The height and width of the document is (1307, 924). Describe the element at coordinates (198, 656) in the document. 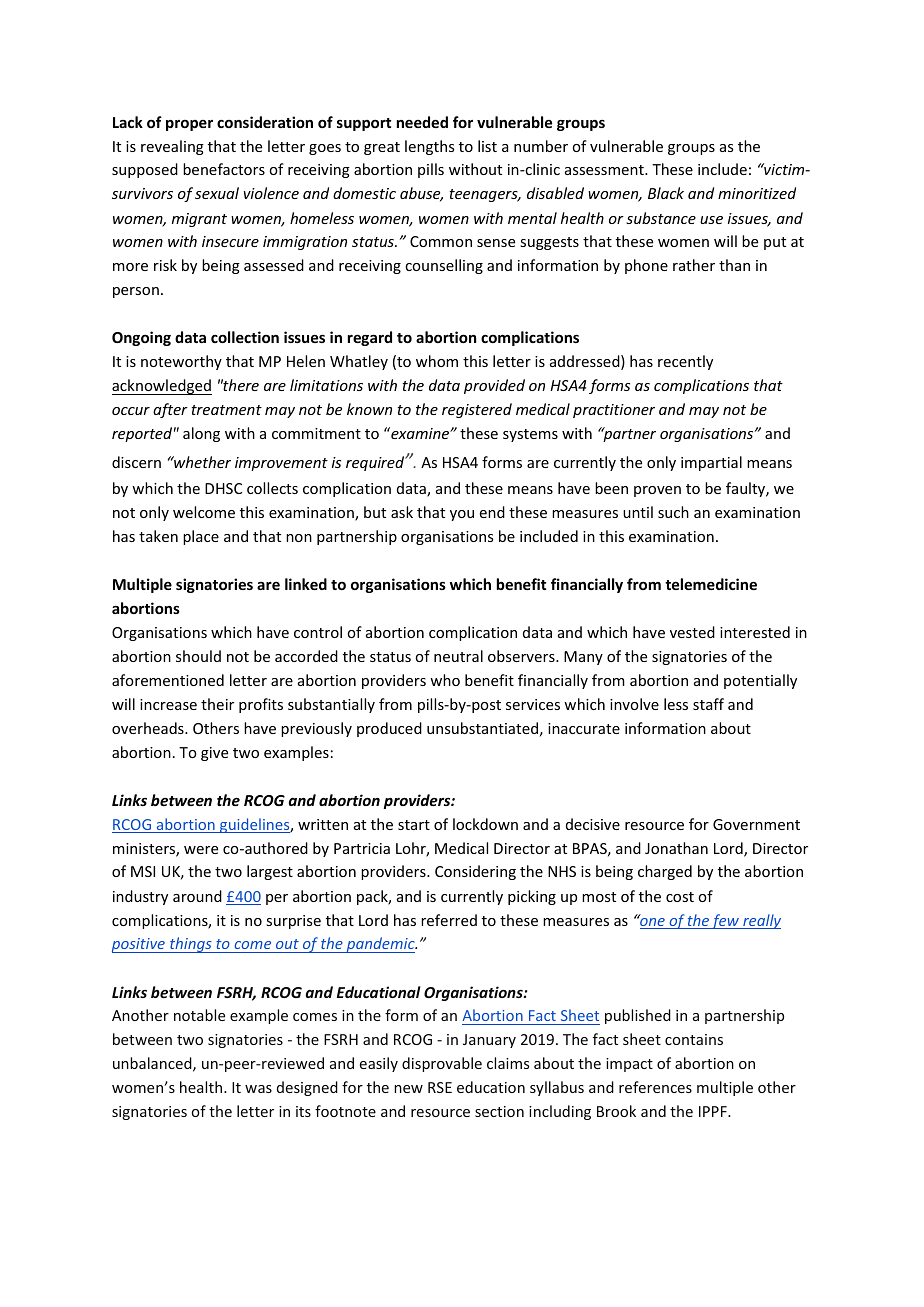

I see `should` at that location.
